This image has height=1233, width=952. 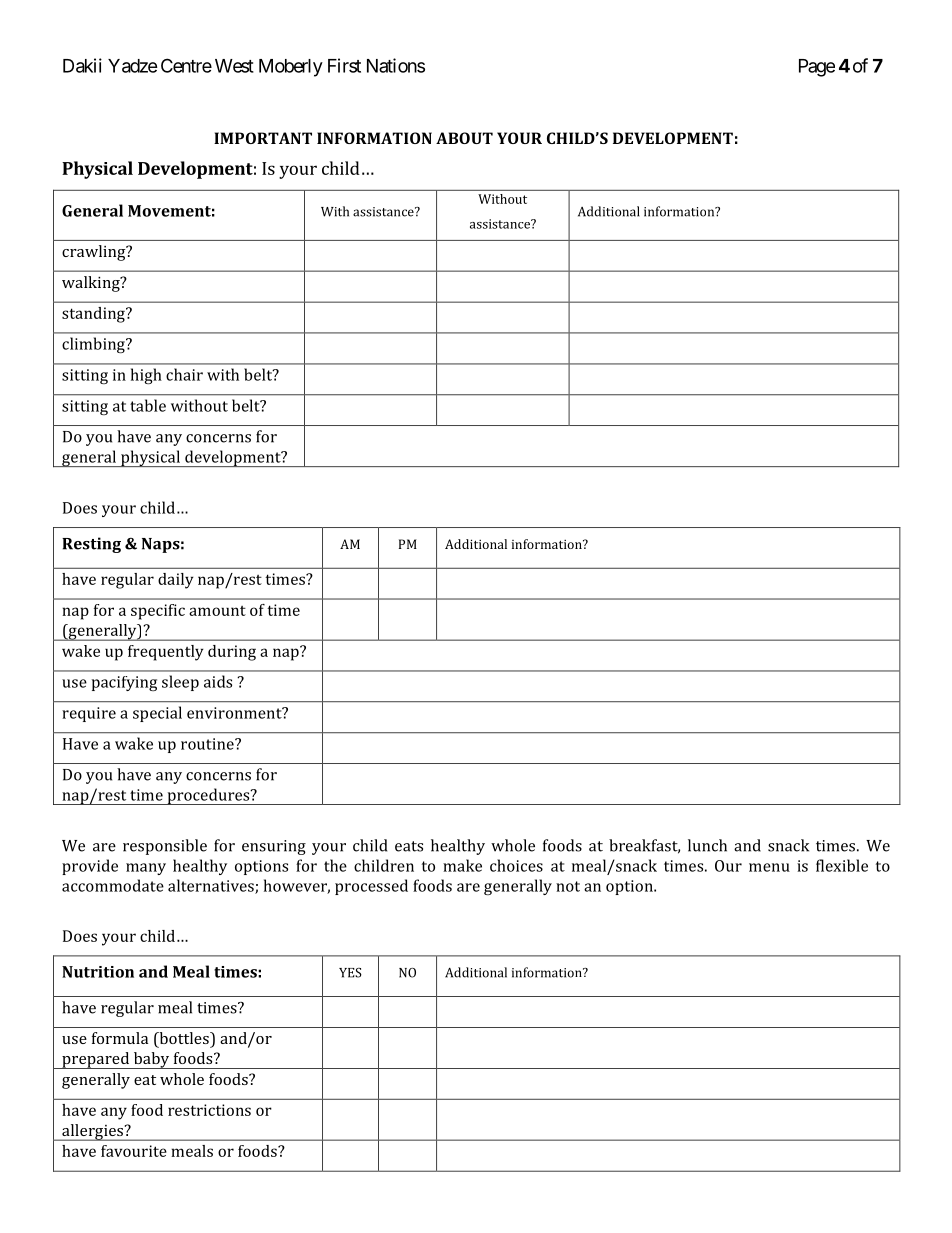 What do you see at coordinates (186, 65) in the image?
I see `Centre` at bounding box center [186, 65].
